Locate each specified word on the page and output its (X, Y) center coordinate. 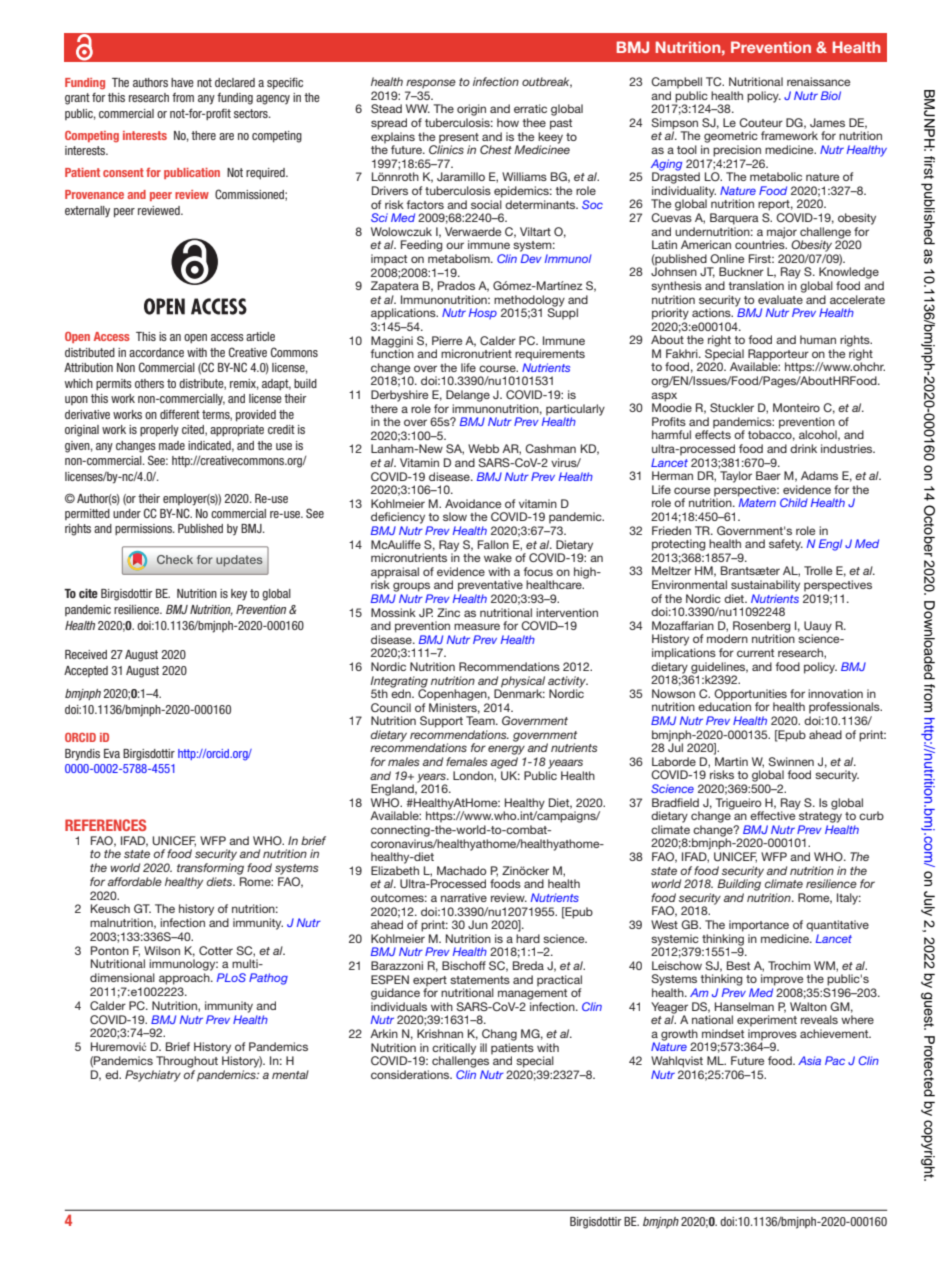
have (182, 82)
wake (498, 557)
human (818, 339)
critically (454, 1050)
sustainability (765, 586)
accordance (156, 352)
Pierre (447, 340)
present (459, 138)
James (827, 122)
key (239, 595)
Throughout (187, 1062)
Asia (809, 1060)
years (432, 779)
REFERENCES (105, 825)
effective (773, 814)
